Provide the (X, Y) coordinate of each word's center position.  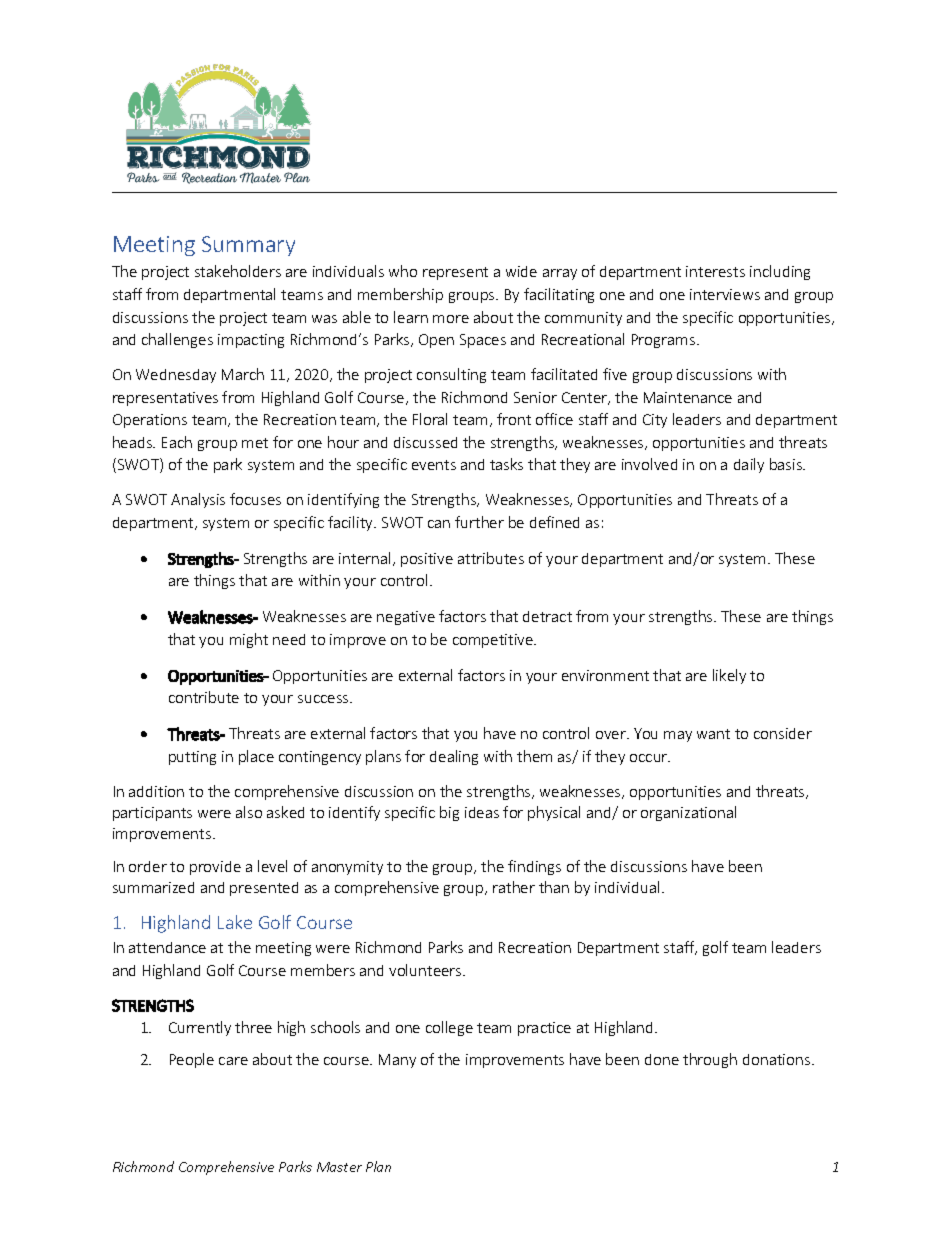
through (710, 1060)
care (233, 1061)
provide (215, 868)
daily (749, 465)
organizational (688, 813)
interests (715, 271)
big (449, 813)
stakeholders (238, 271)
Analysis (198, 500)
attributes (491, 558)
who (403, 271)
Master (339, 1167)
